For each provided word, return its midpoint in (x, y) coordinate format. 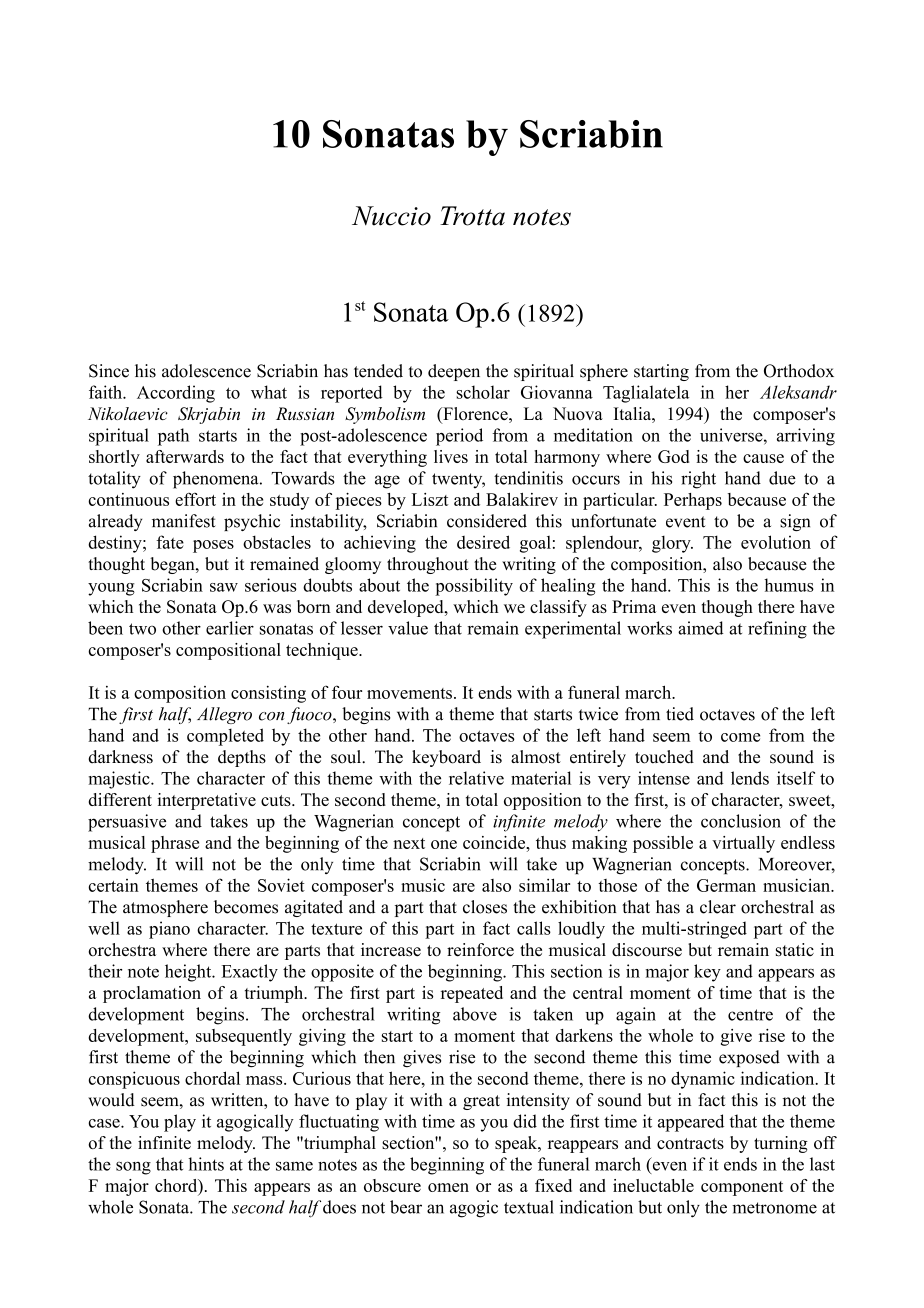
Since (109, 371)
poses (213, 546)
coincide (495, 842)
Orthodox (799, 371)
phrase (175, 844)
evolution (776, 542)
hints (206, 1164)
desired (483, 542)
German (726, 885)
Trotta (472, 216)
